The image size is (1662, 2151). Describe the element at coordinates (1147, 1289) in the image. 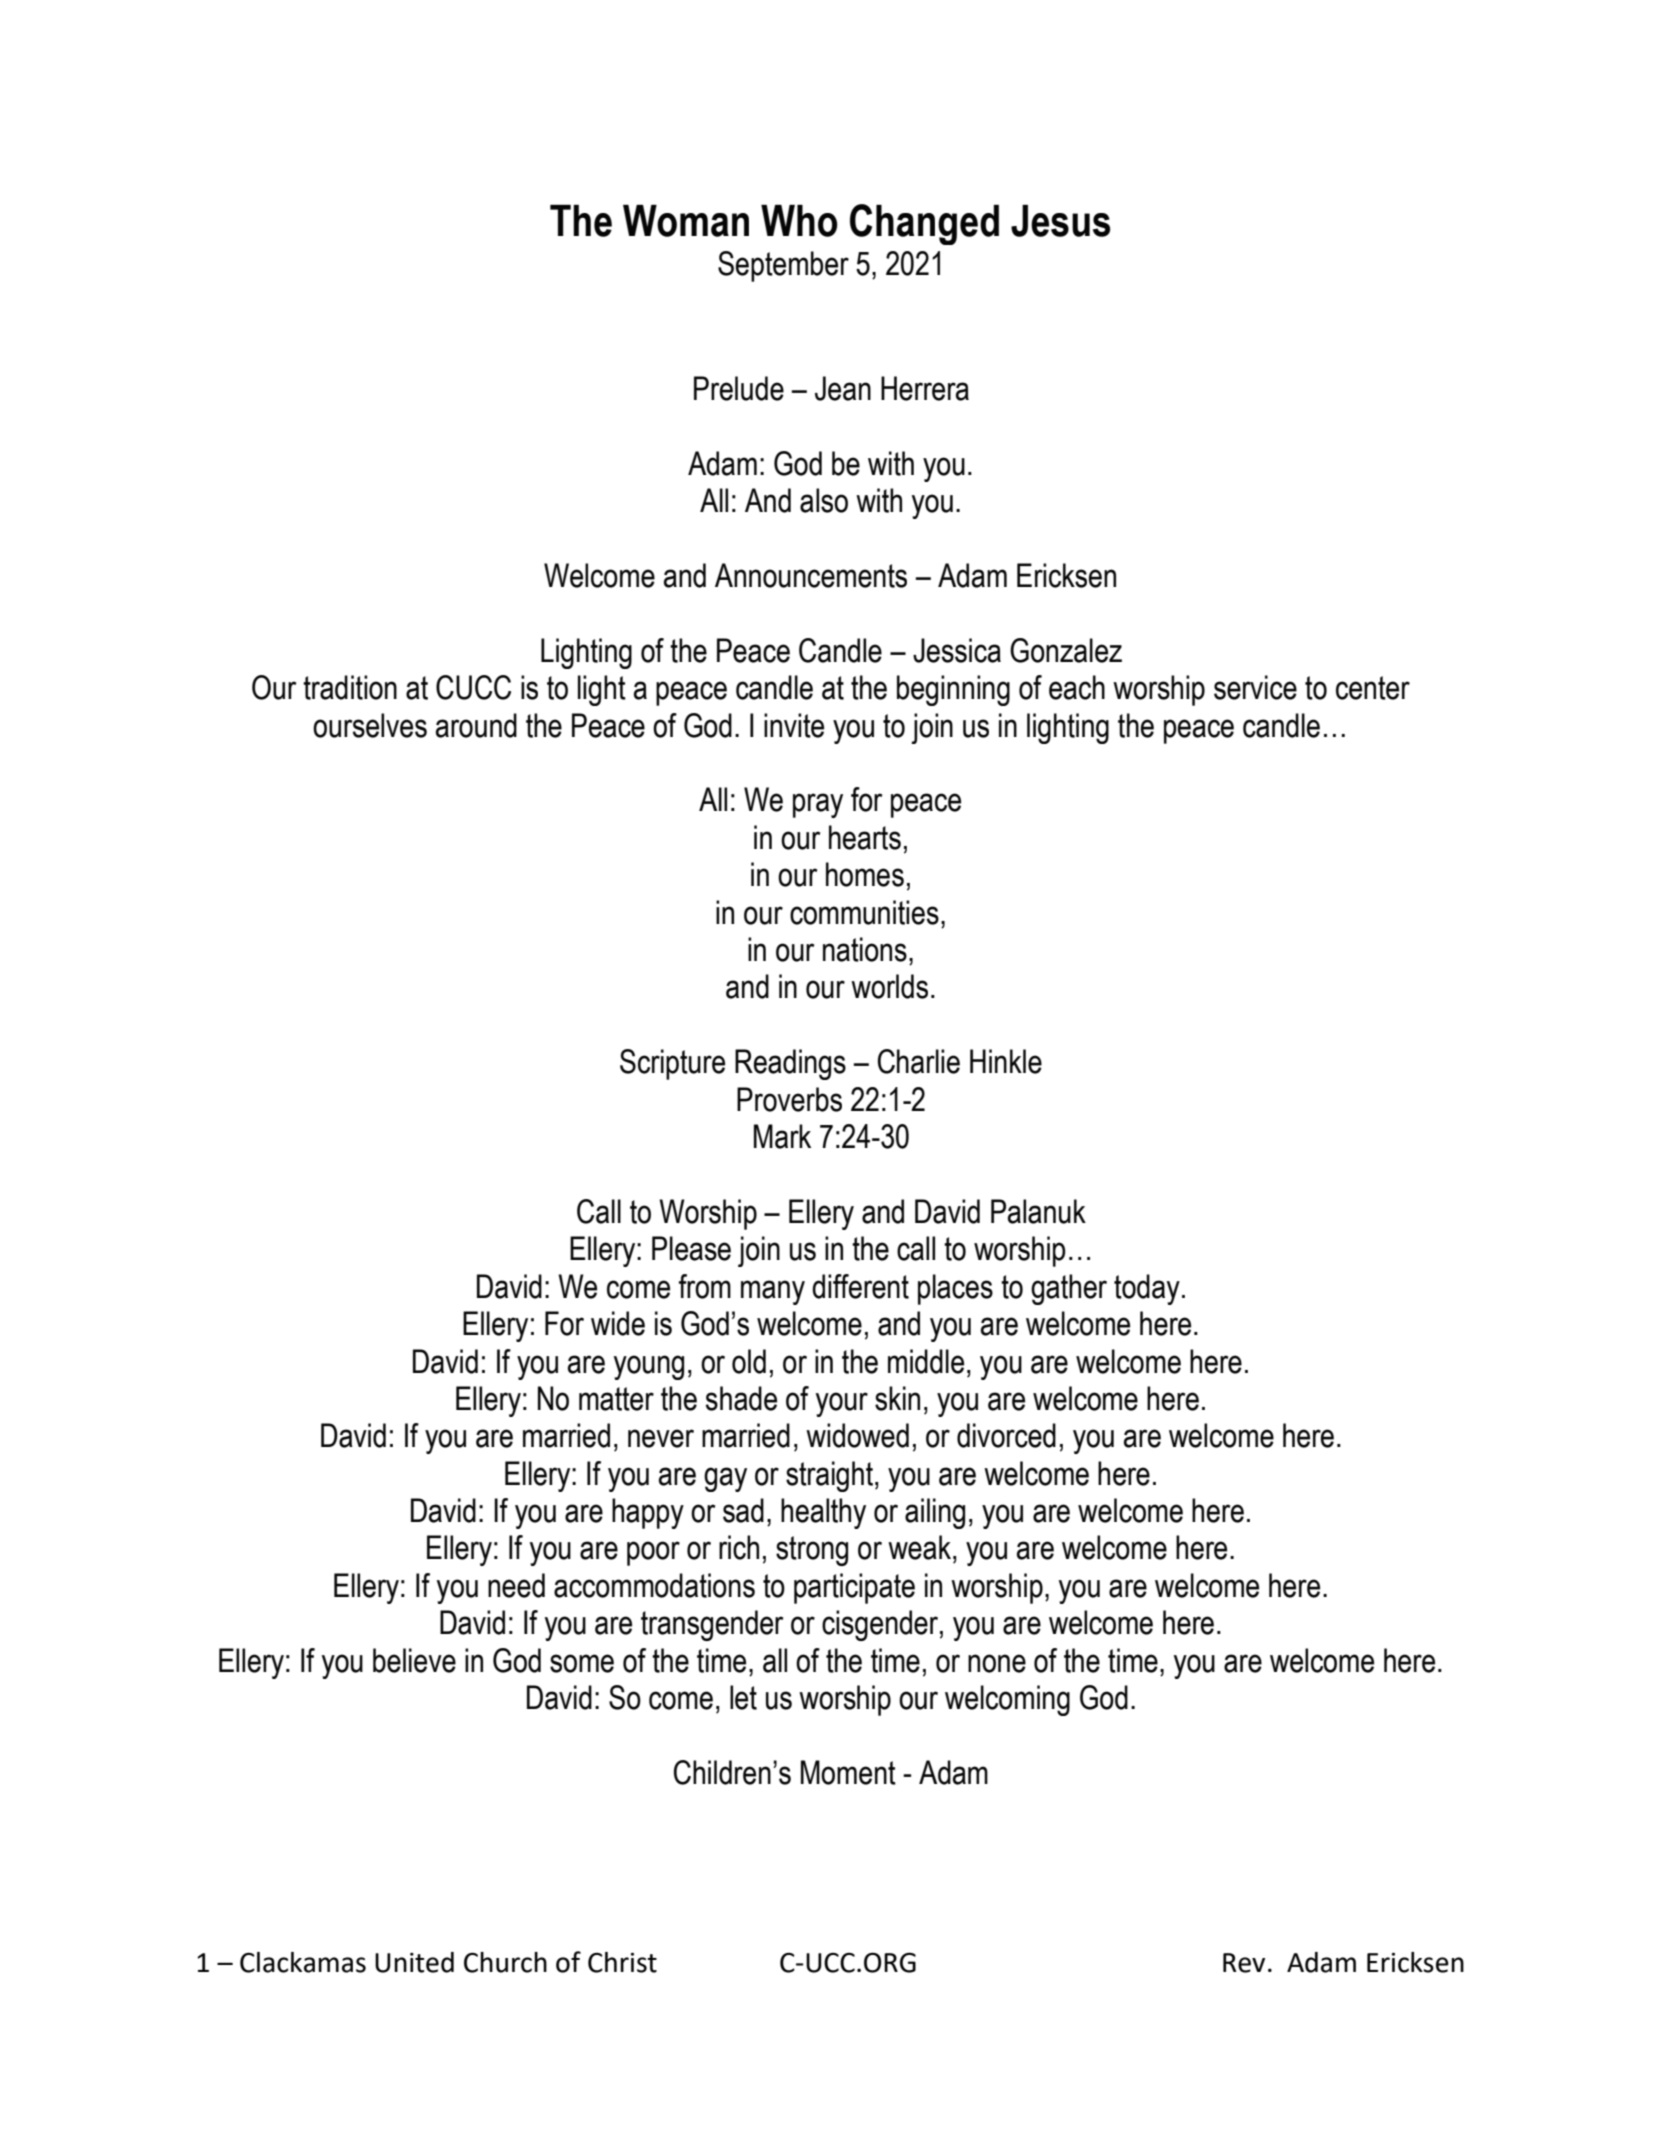

I see `today` at that location.
